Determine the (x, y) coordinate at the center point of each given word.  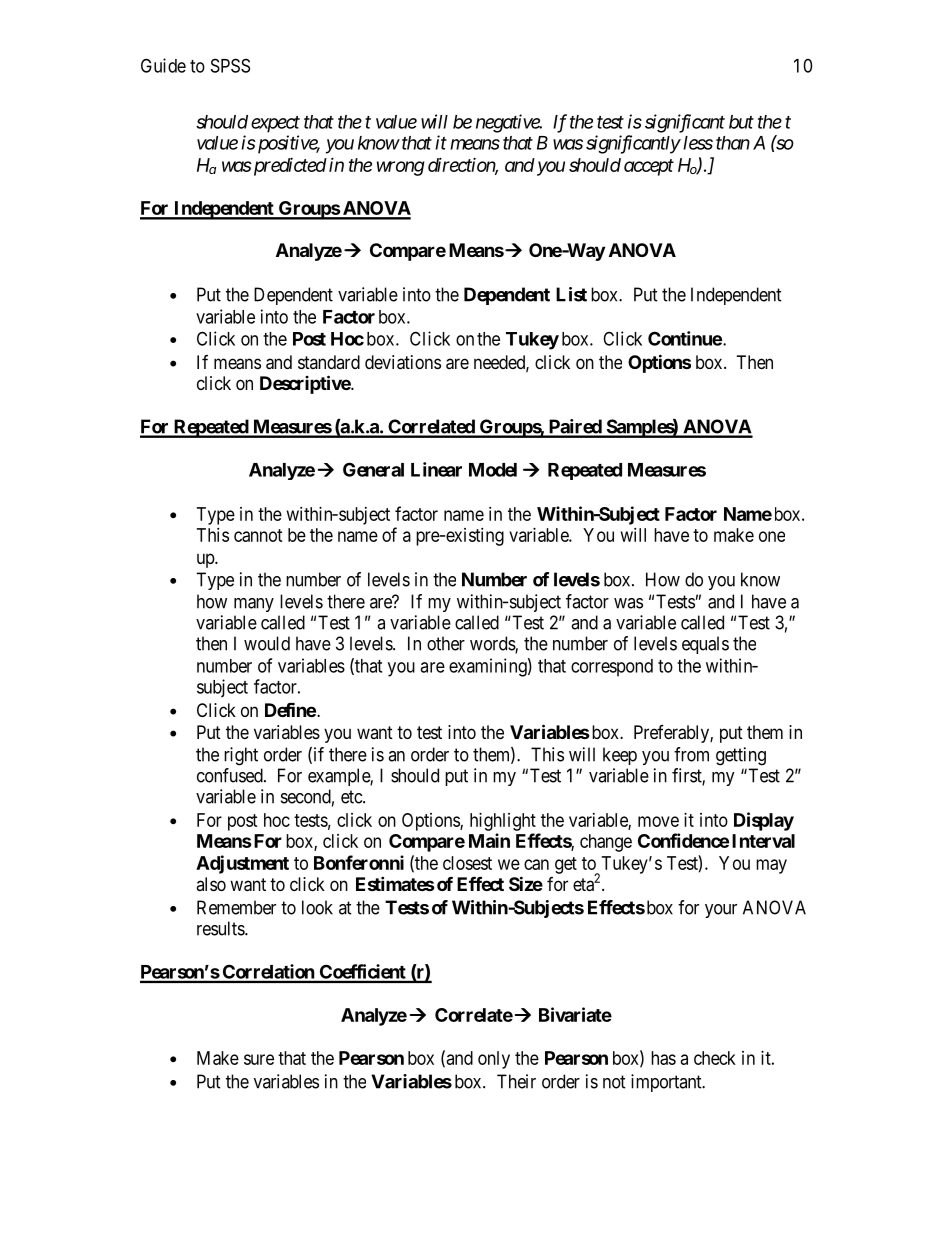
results (221, 928)
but (741, 122)
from (691, 754)
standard (329, 362)
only (494, 1060)
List (571, 294)
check (715, 1058)
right (241, 756)
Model (493, 470)
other (446, 643)
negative (508, 123)
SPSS (230, 65)
